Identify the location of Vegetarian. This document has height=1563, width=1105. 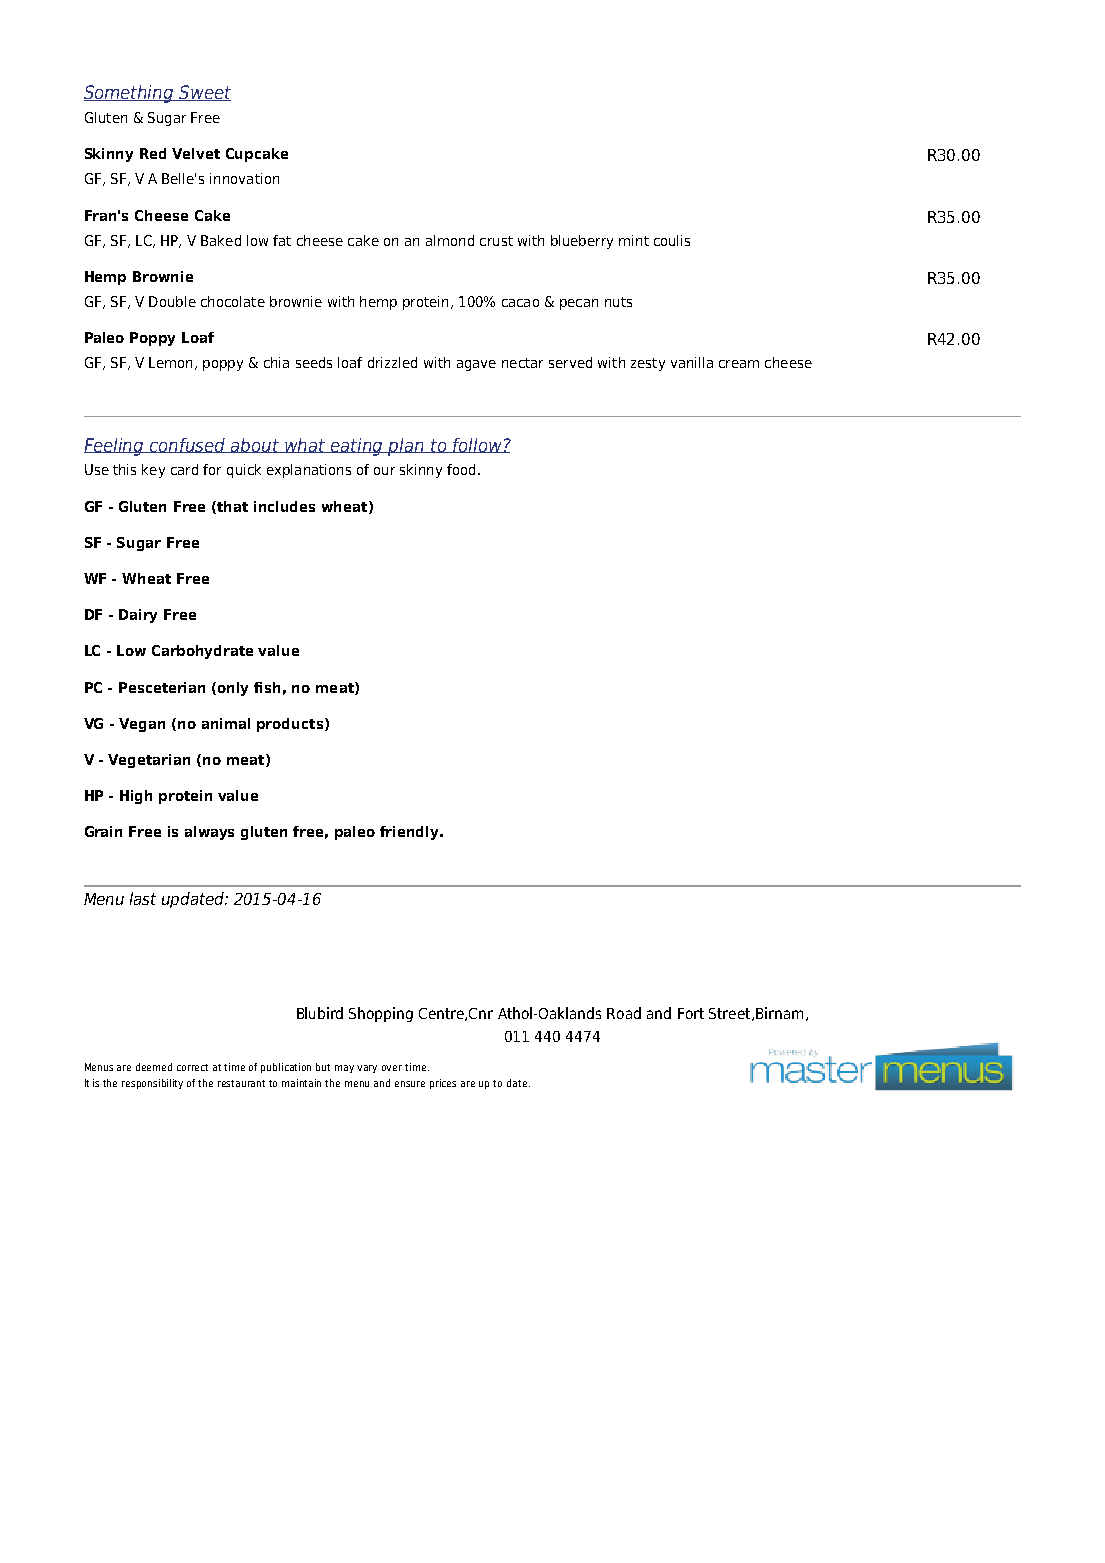
(149, 761).
